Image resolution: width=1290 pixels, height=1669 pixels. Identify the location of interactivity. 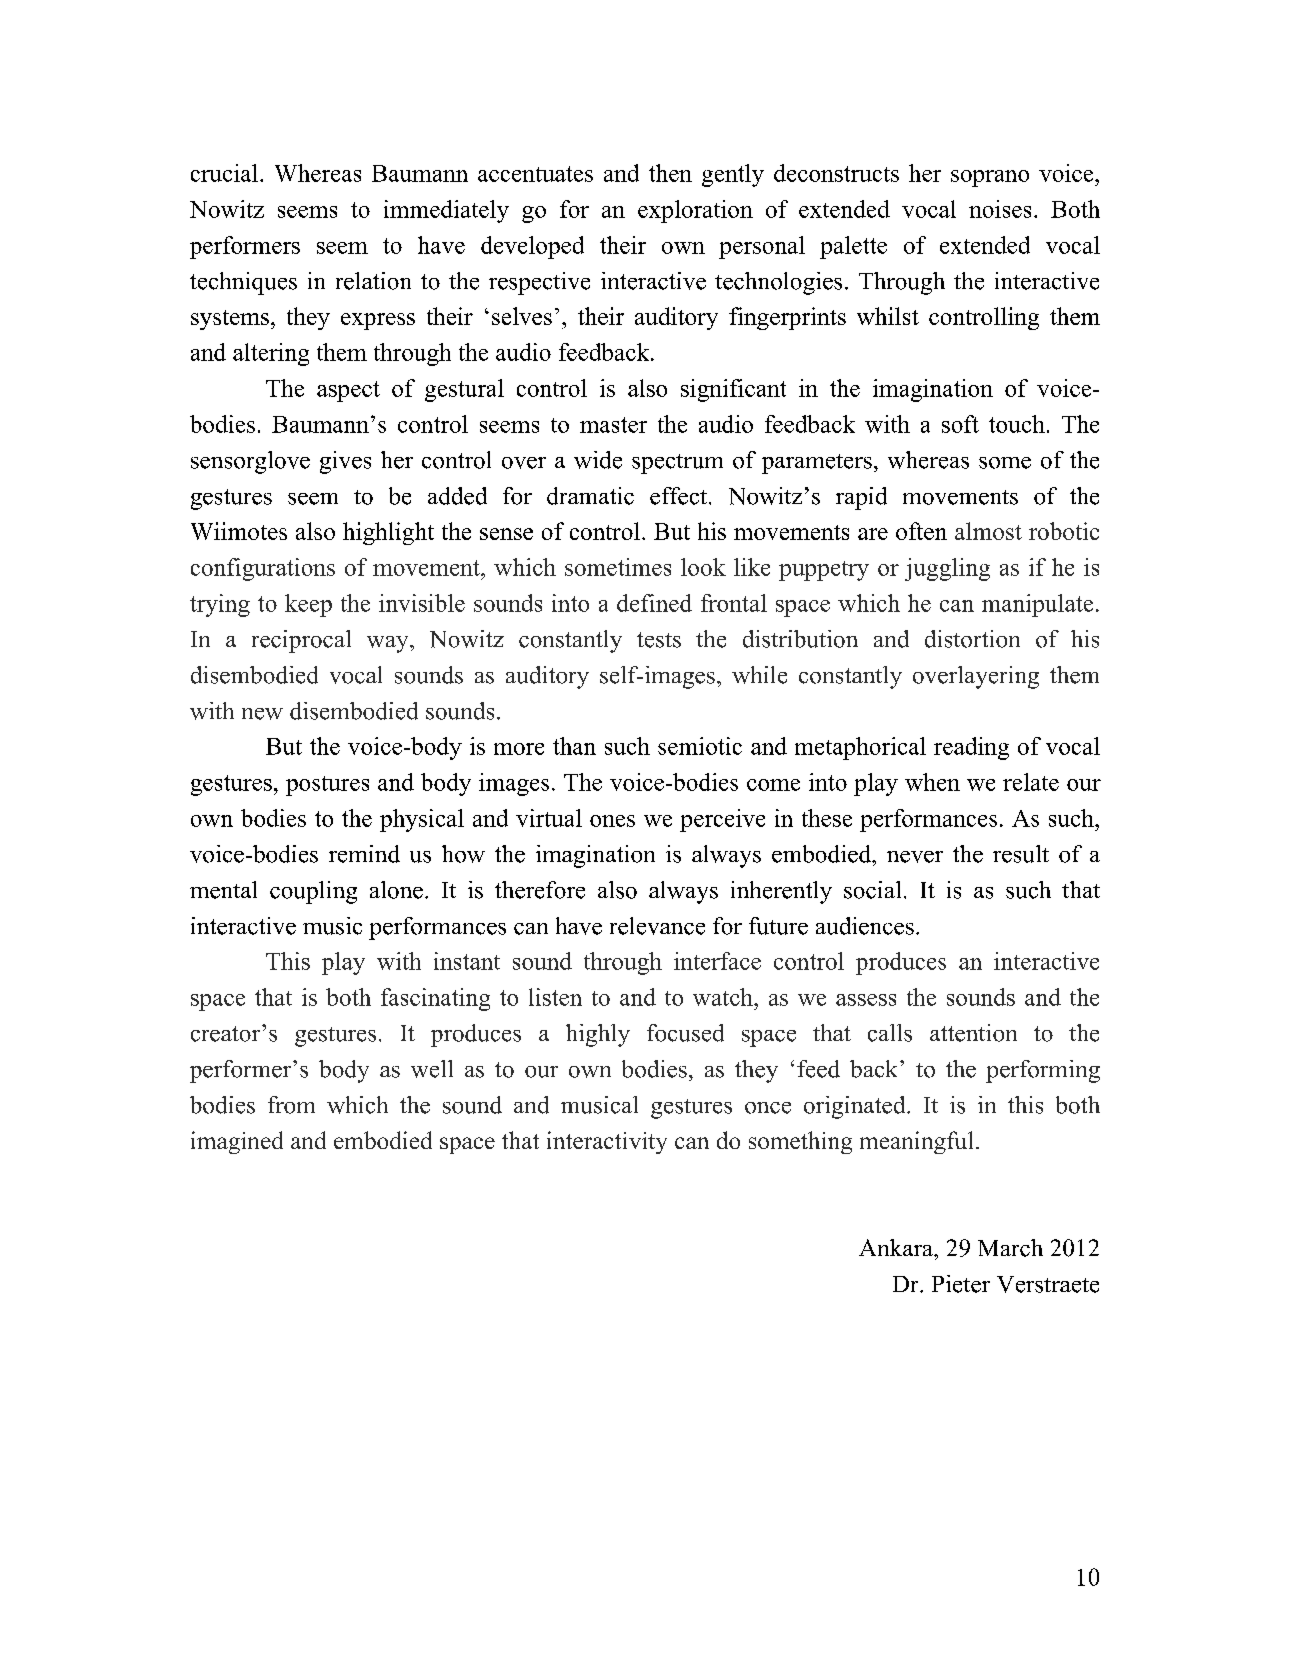
(607, 1142).
